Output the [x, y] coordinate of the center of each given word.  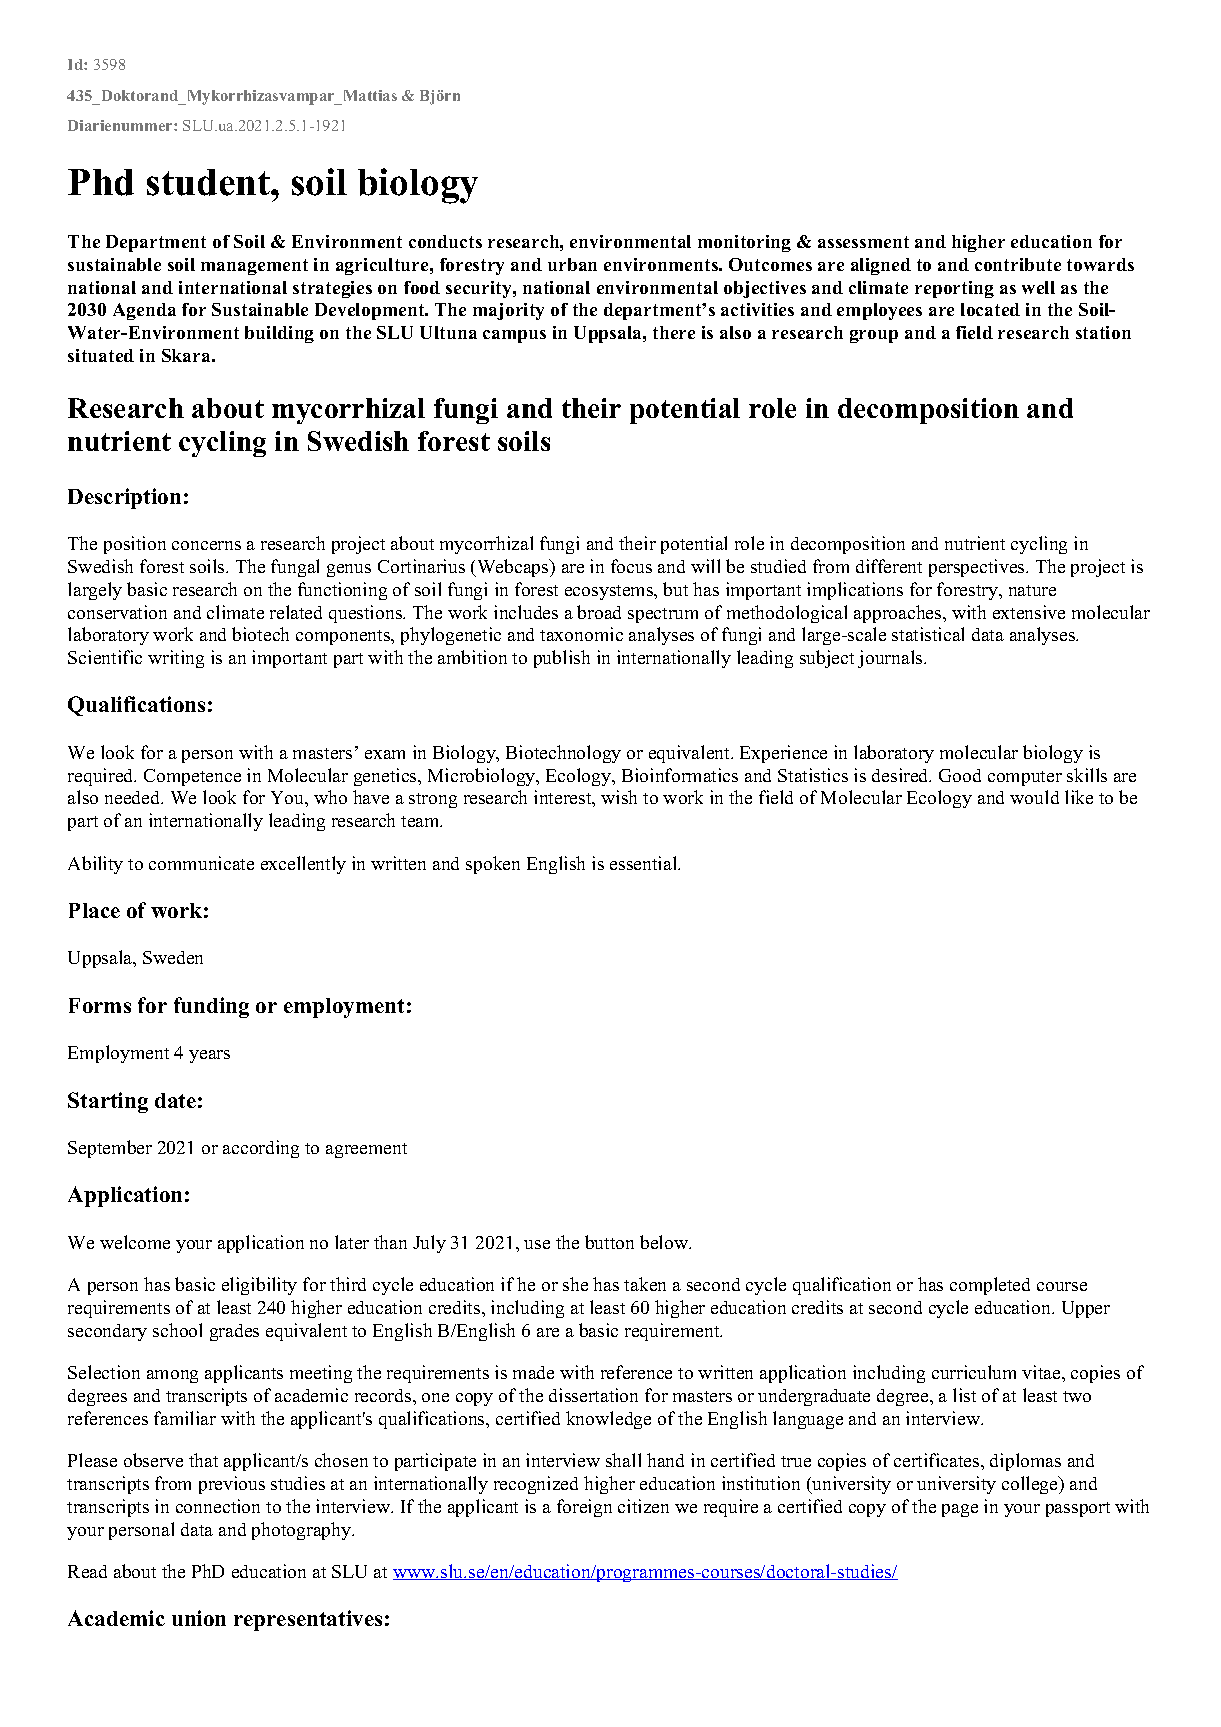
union [199, 1618]
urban [572, 264]
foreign [584, 1508]
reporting [954, 289]
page [960, 1510]
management [254, 267]
